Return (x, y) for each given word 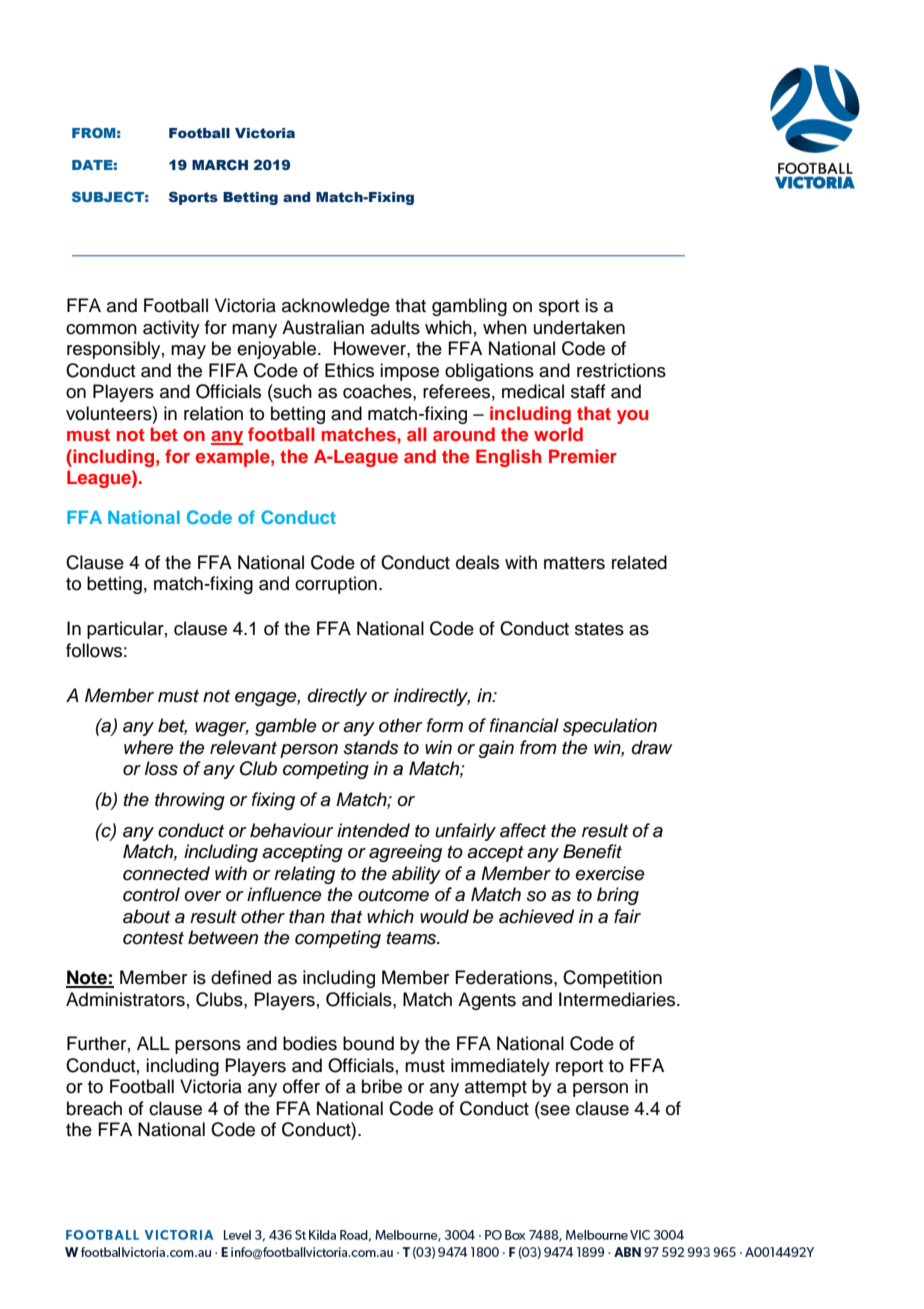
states (599, 629)
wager (222, 729)
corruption (336, 585)
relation (213, 413)
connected (166, 873)
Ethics (349, 370)
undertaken (579, 327)
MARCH (220, 164)
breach (94, 1108)
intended (373, 830)
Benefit (592, 851)
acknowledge (336, 307)
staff (588, 391)
